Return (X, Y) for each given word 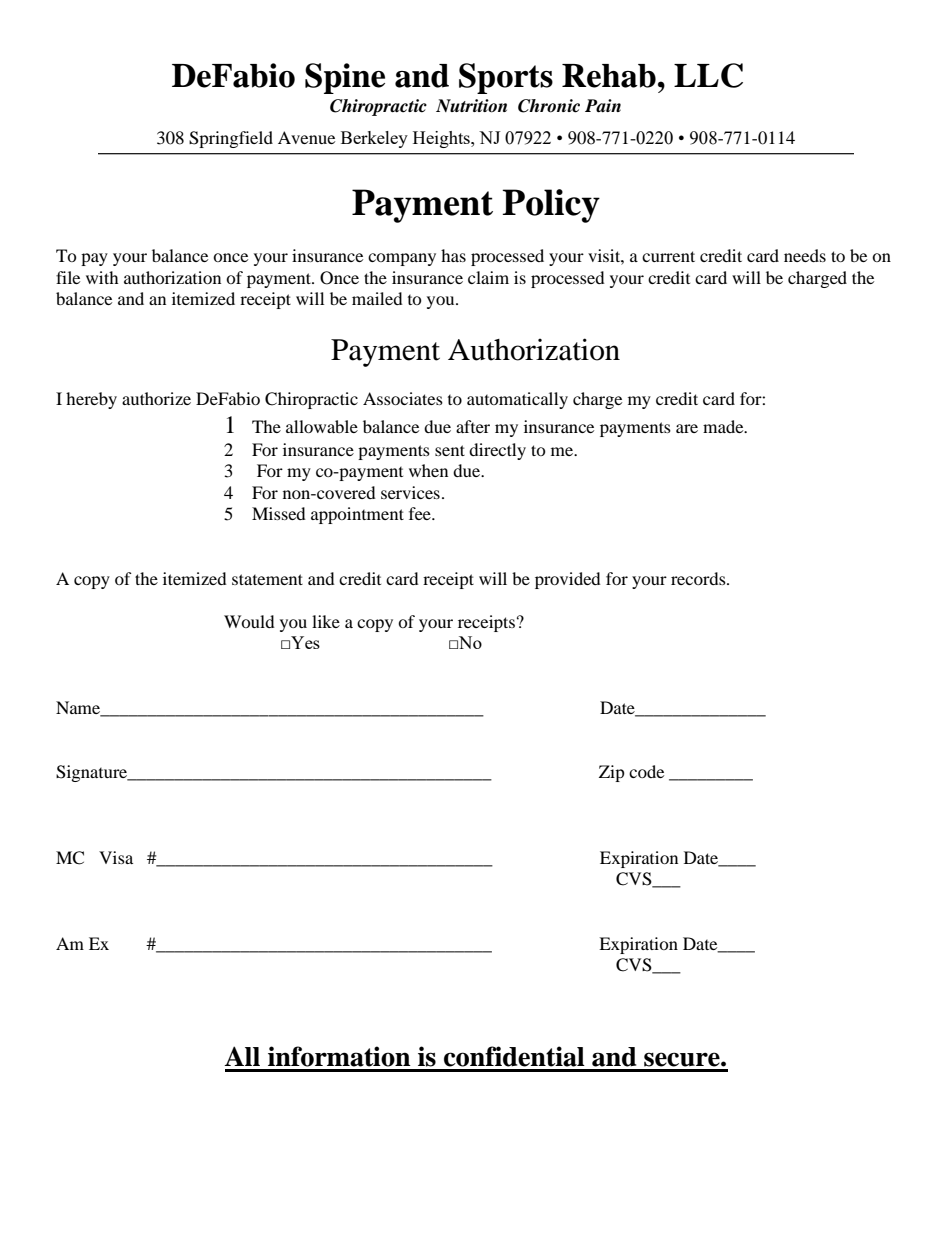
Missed (279, 513)
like (326, 621)
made (724, 426)
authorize (156, 398)
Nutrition (471, 106)
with (102, 277)
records (699, 578)
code (646, 771)
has (453, 255)
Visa (116, 857)
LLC (708, 75)
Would (249, 621)
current (668, 256)
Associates (403, 398)
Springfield (231, 139)
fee (421, 513)
